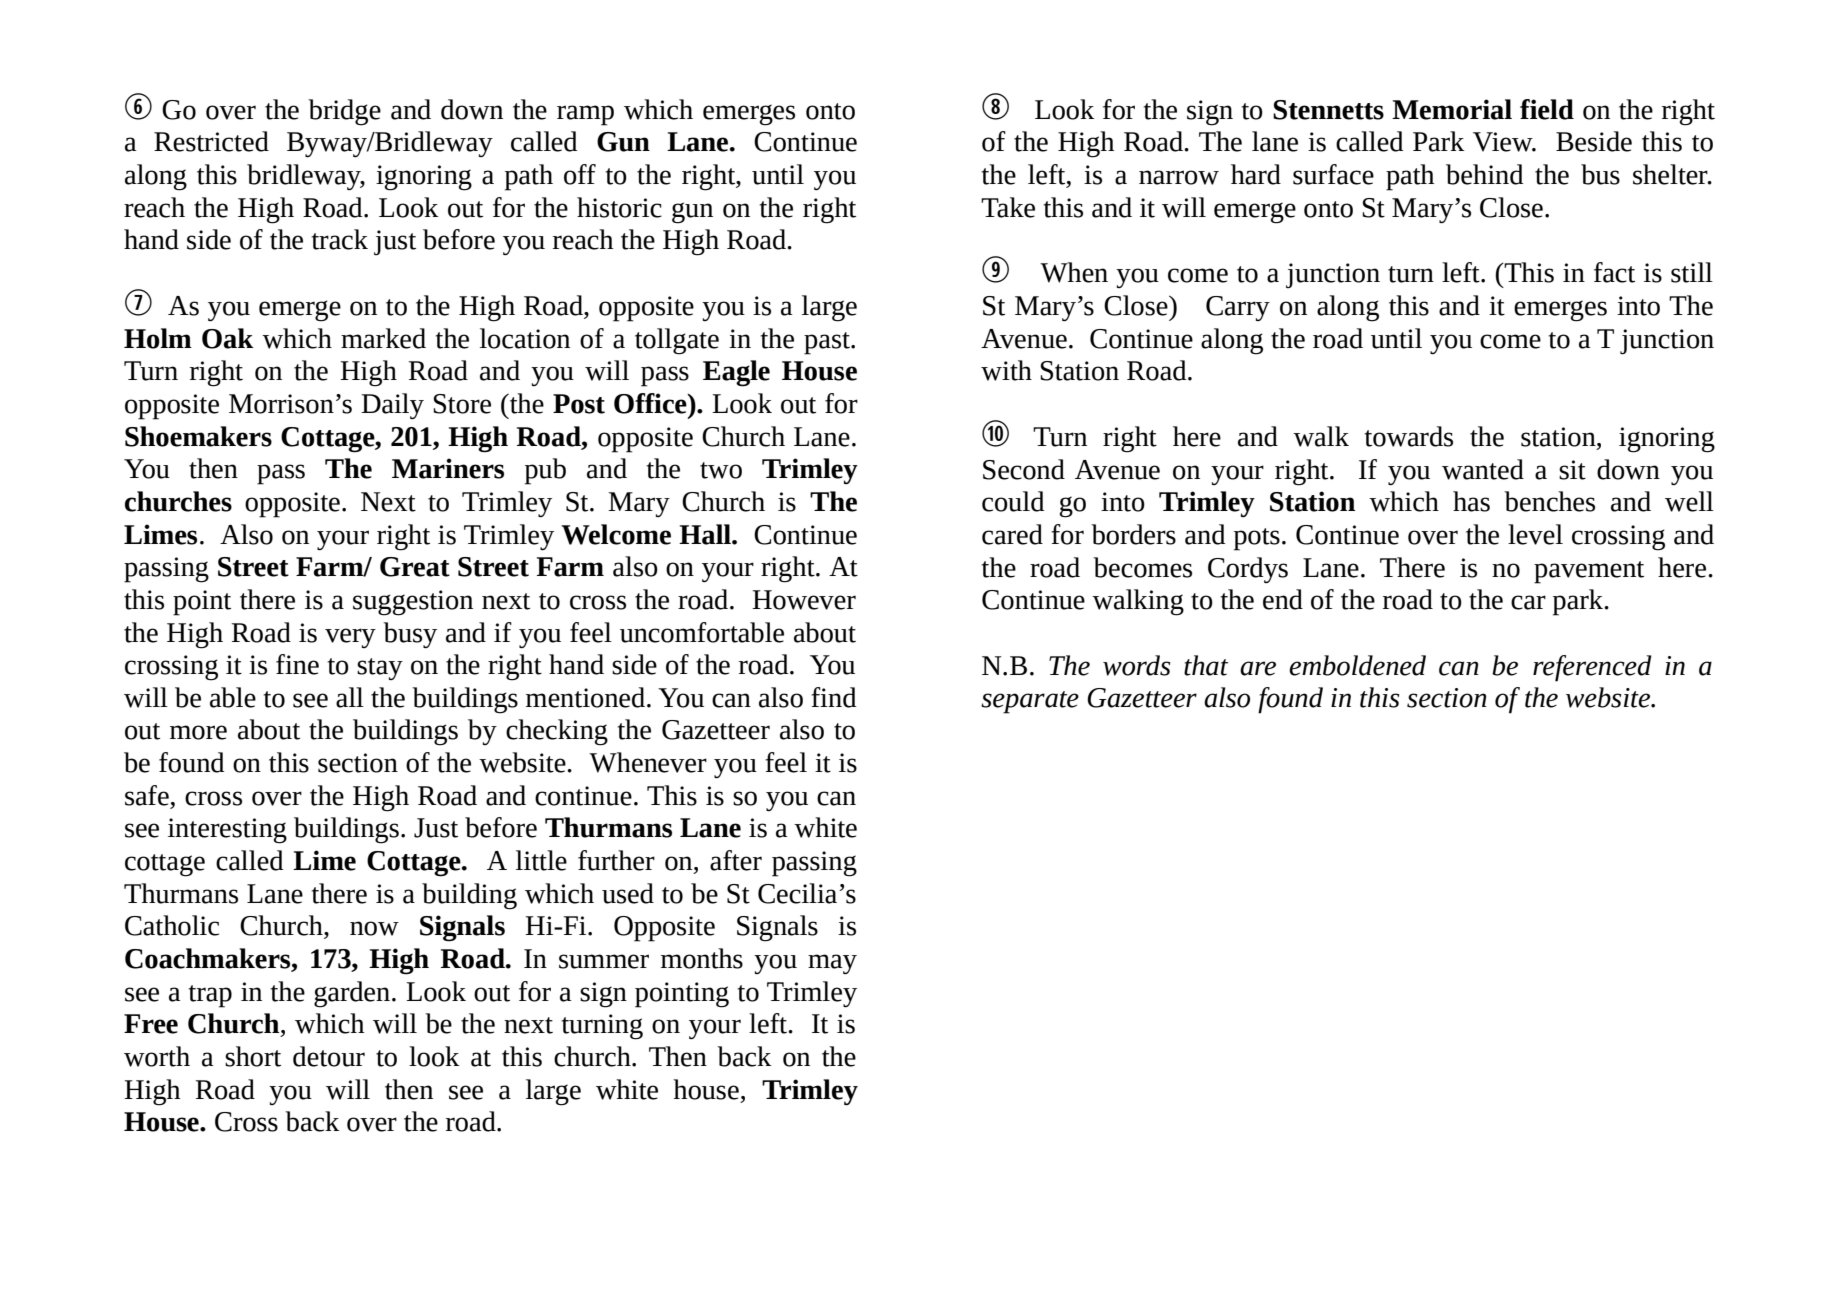  Describe the element at coordinates (1592, 668) in the page. I see `referenced` at that location.
